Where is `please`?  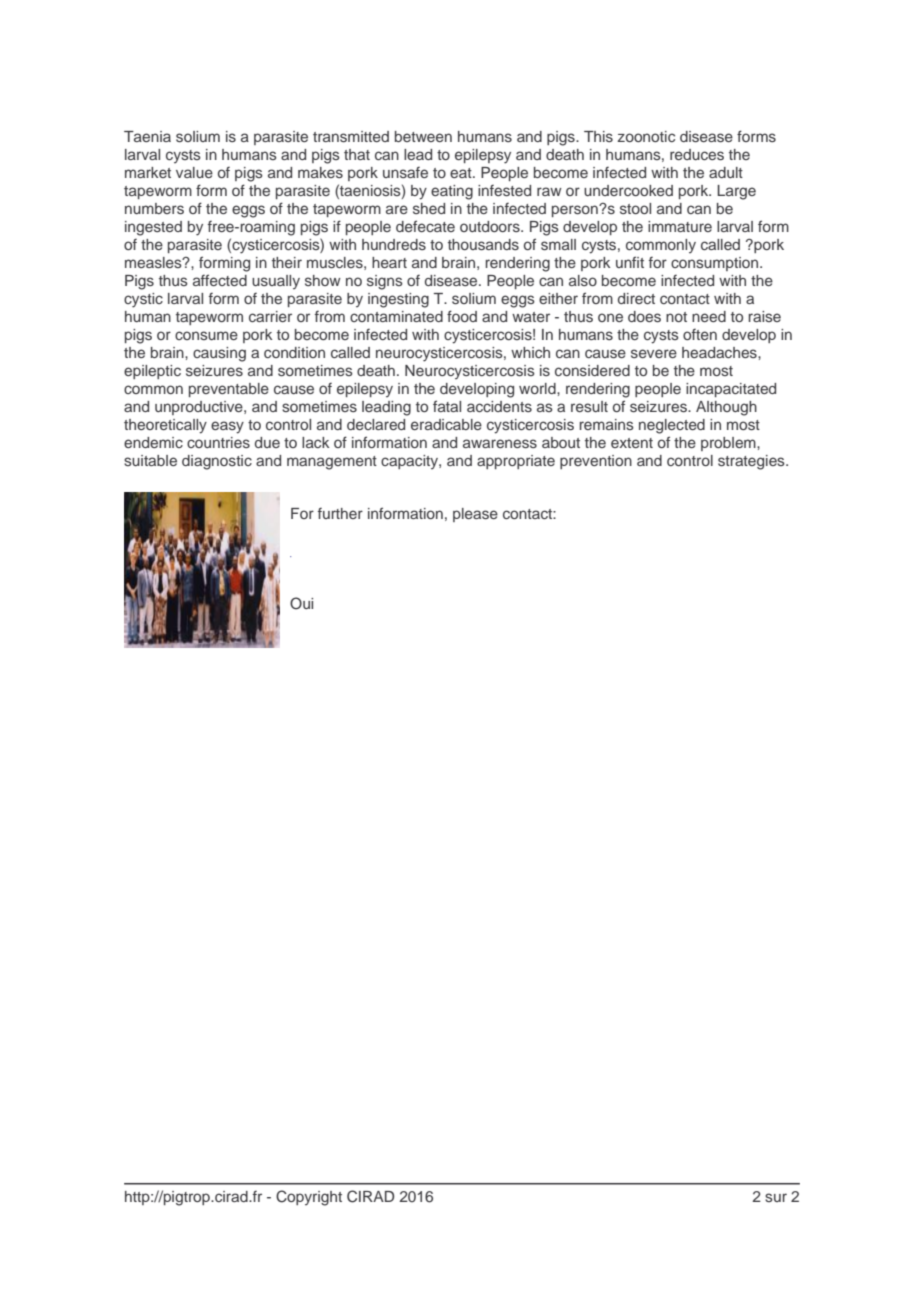 please is located at coordinates (475, 515).
